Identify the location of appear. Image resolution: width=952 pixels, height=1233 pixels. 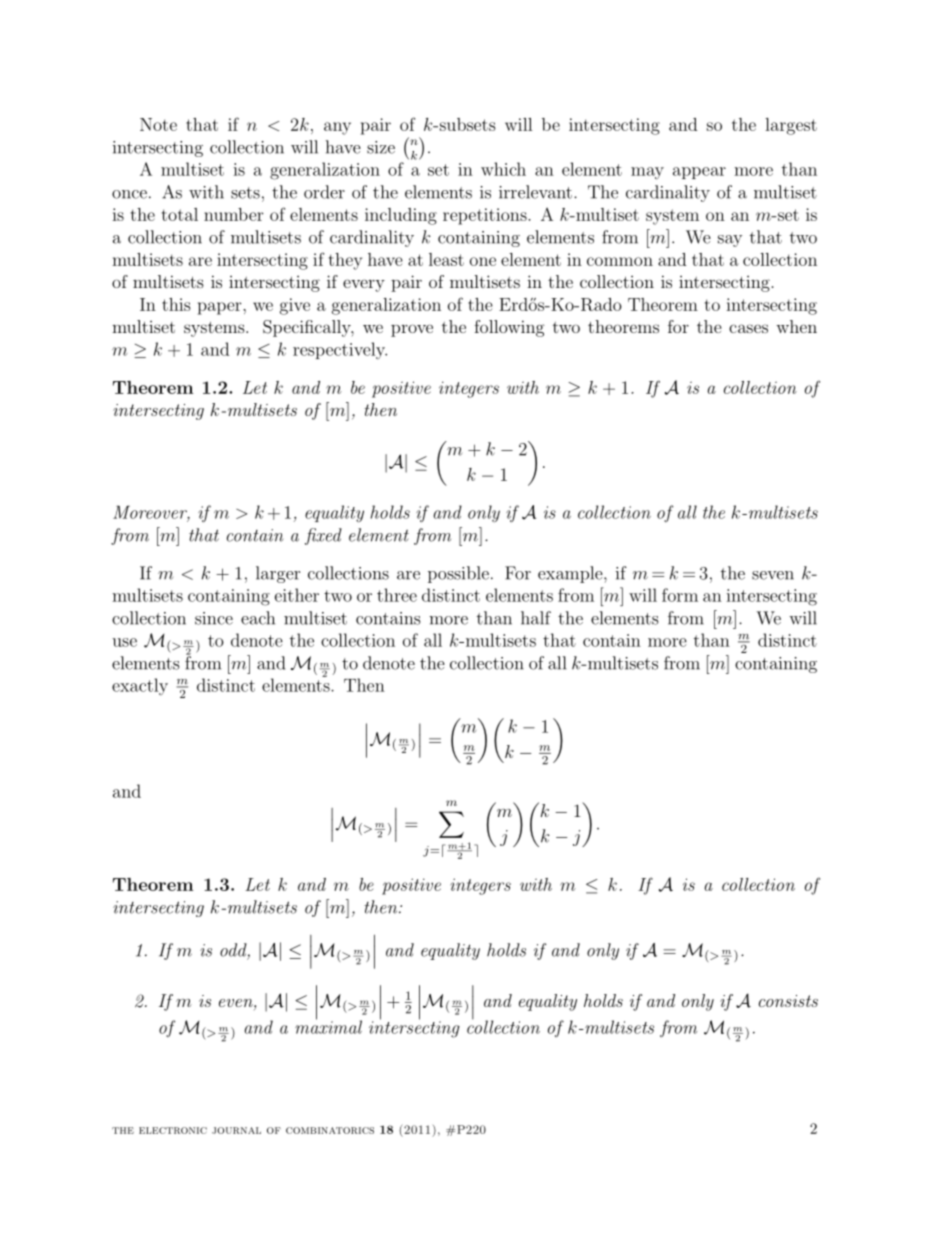
(699, 173).
